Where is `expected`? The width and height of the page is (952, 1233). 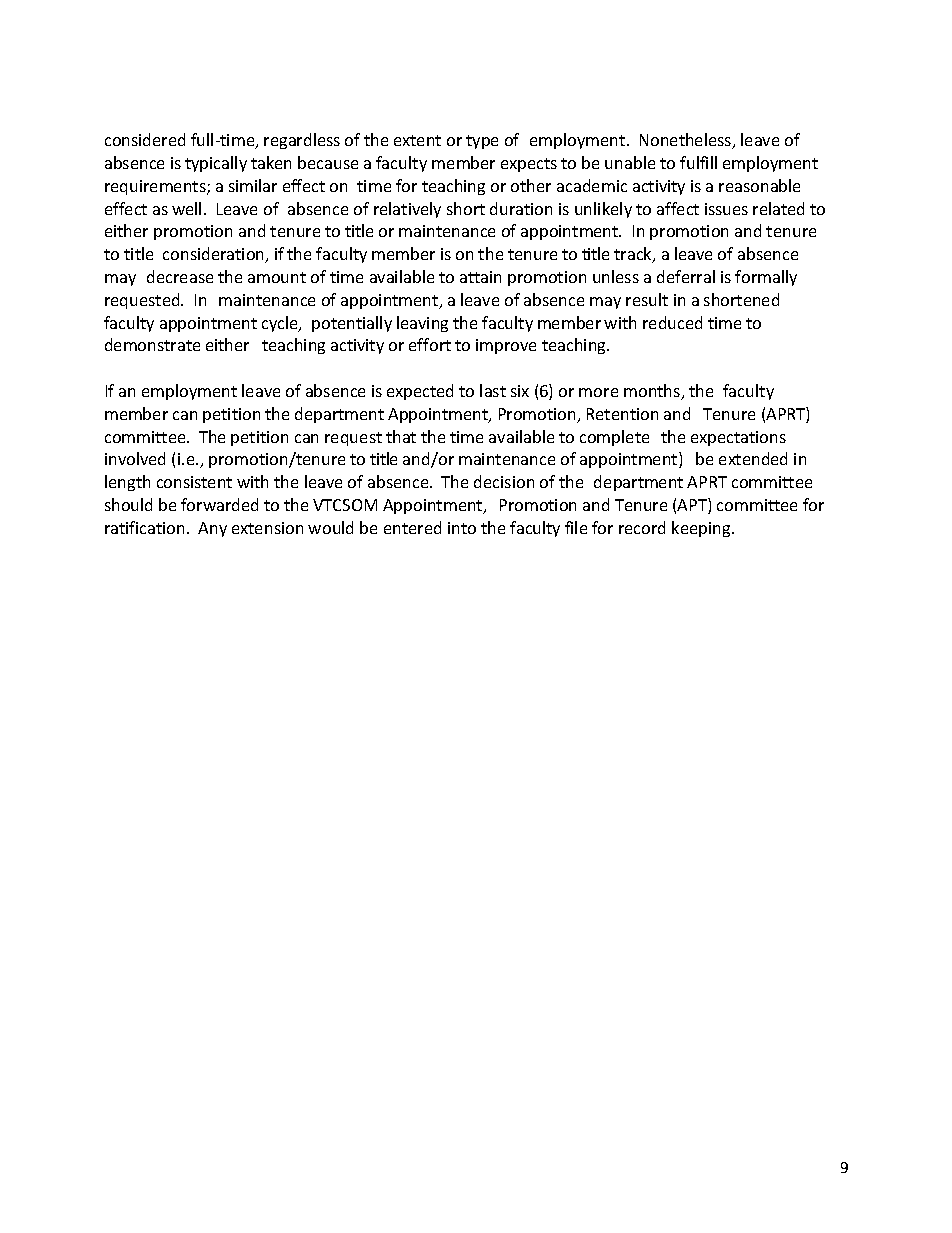
expected is located at coordinates (420, 392).
